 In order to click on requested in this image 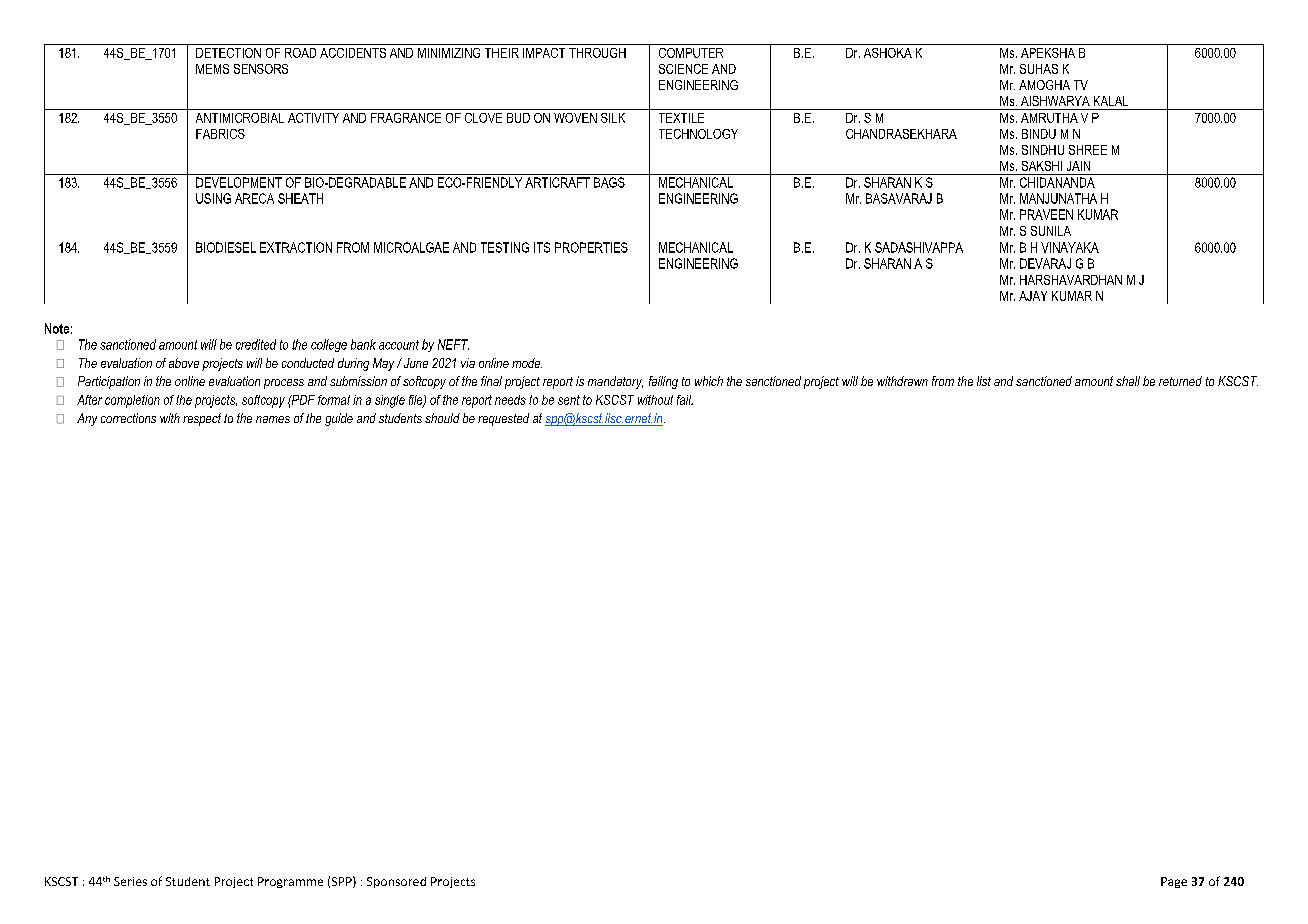, I will do `click(503, 419)`.
